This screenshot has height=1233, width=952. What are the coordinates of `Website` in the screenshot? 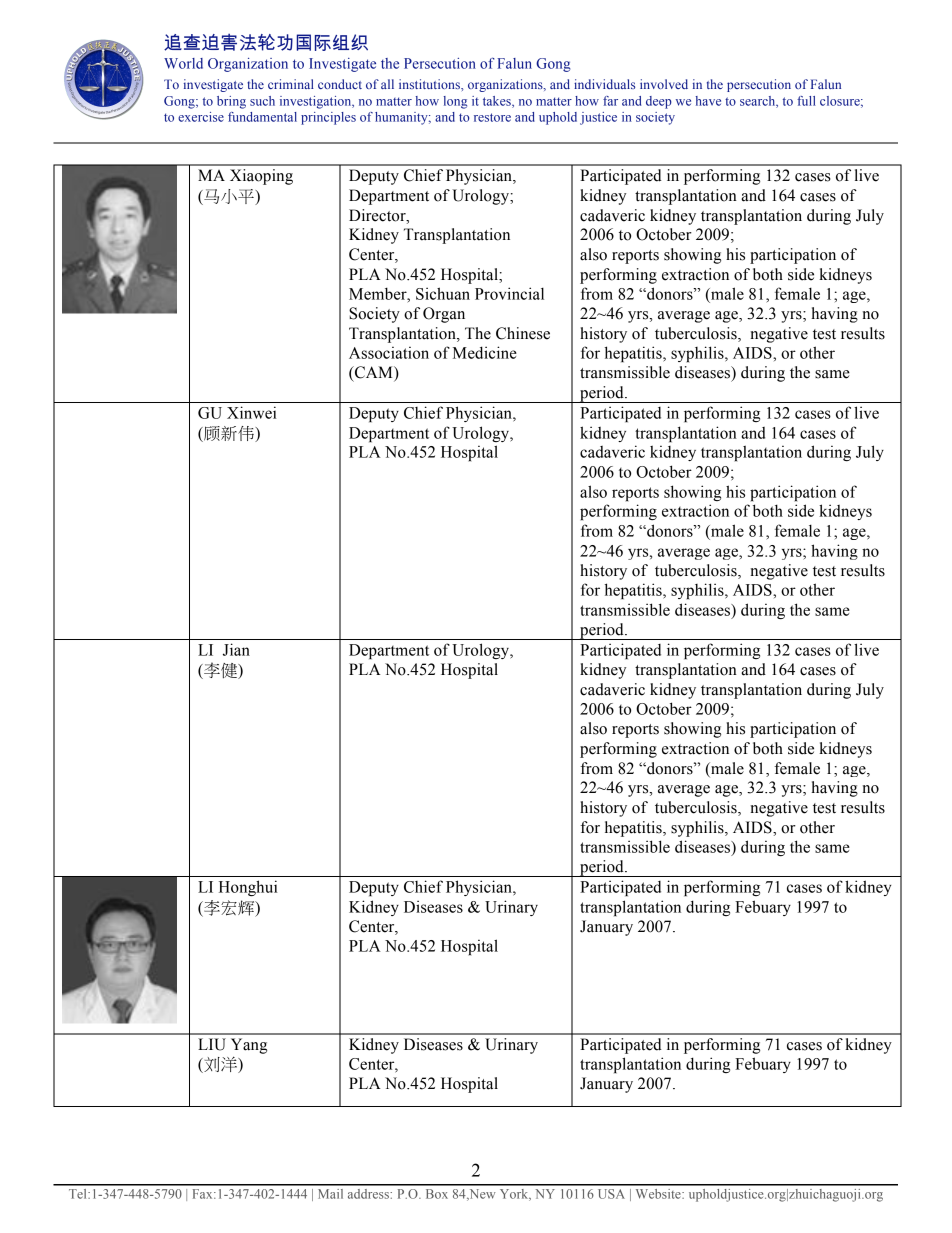 It's located at (659, 1194).
